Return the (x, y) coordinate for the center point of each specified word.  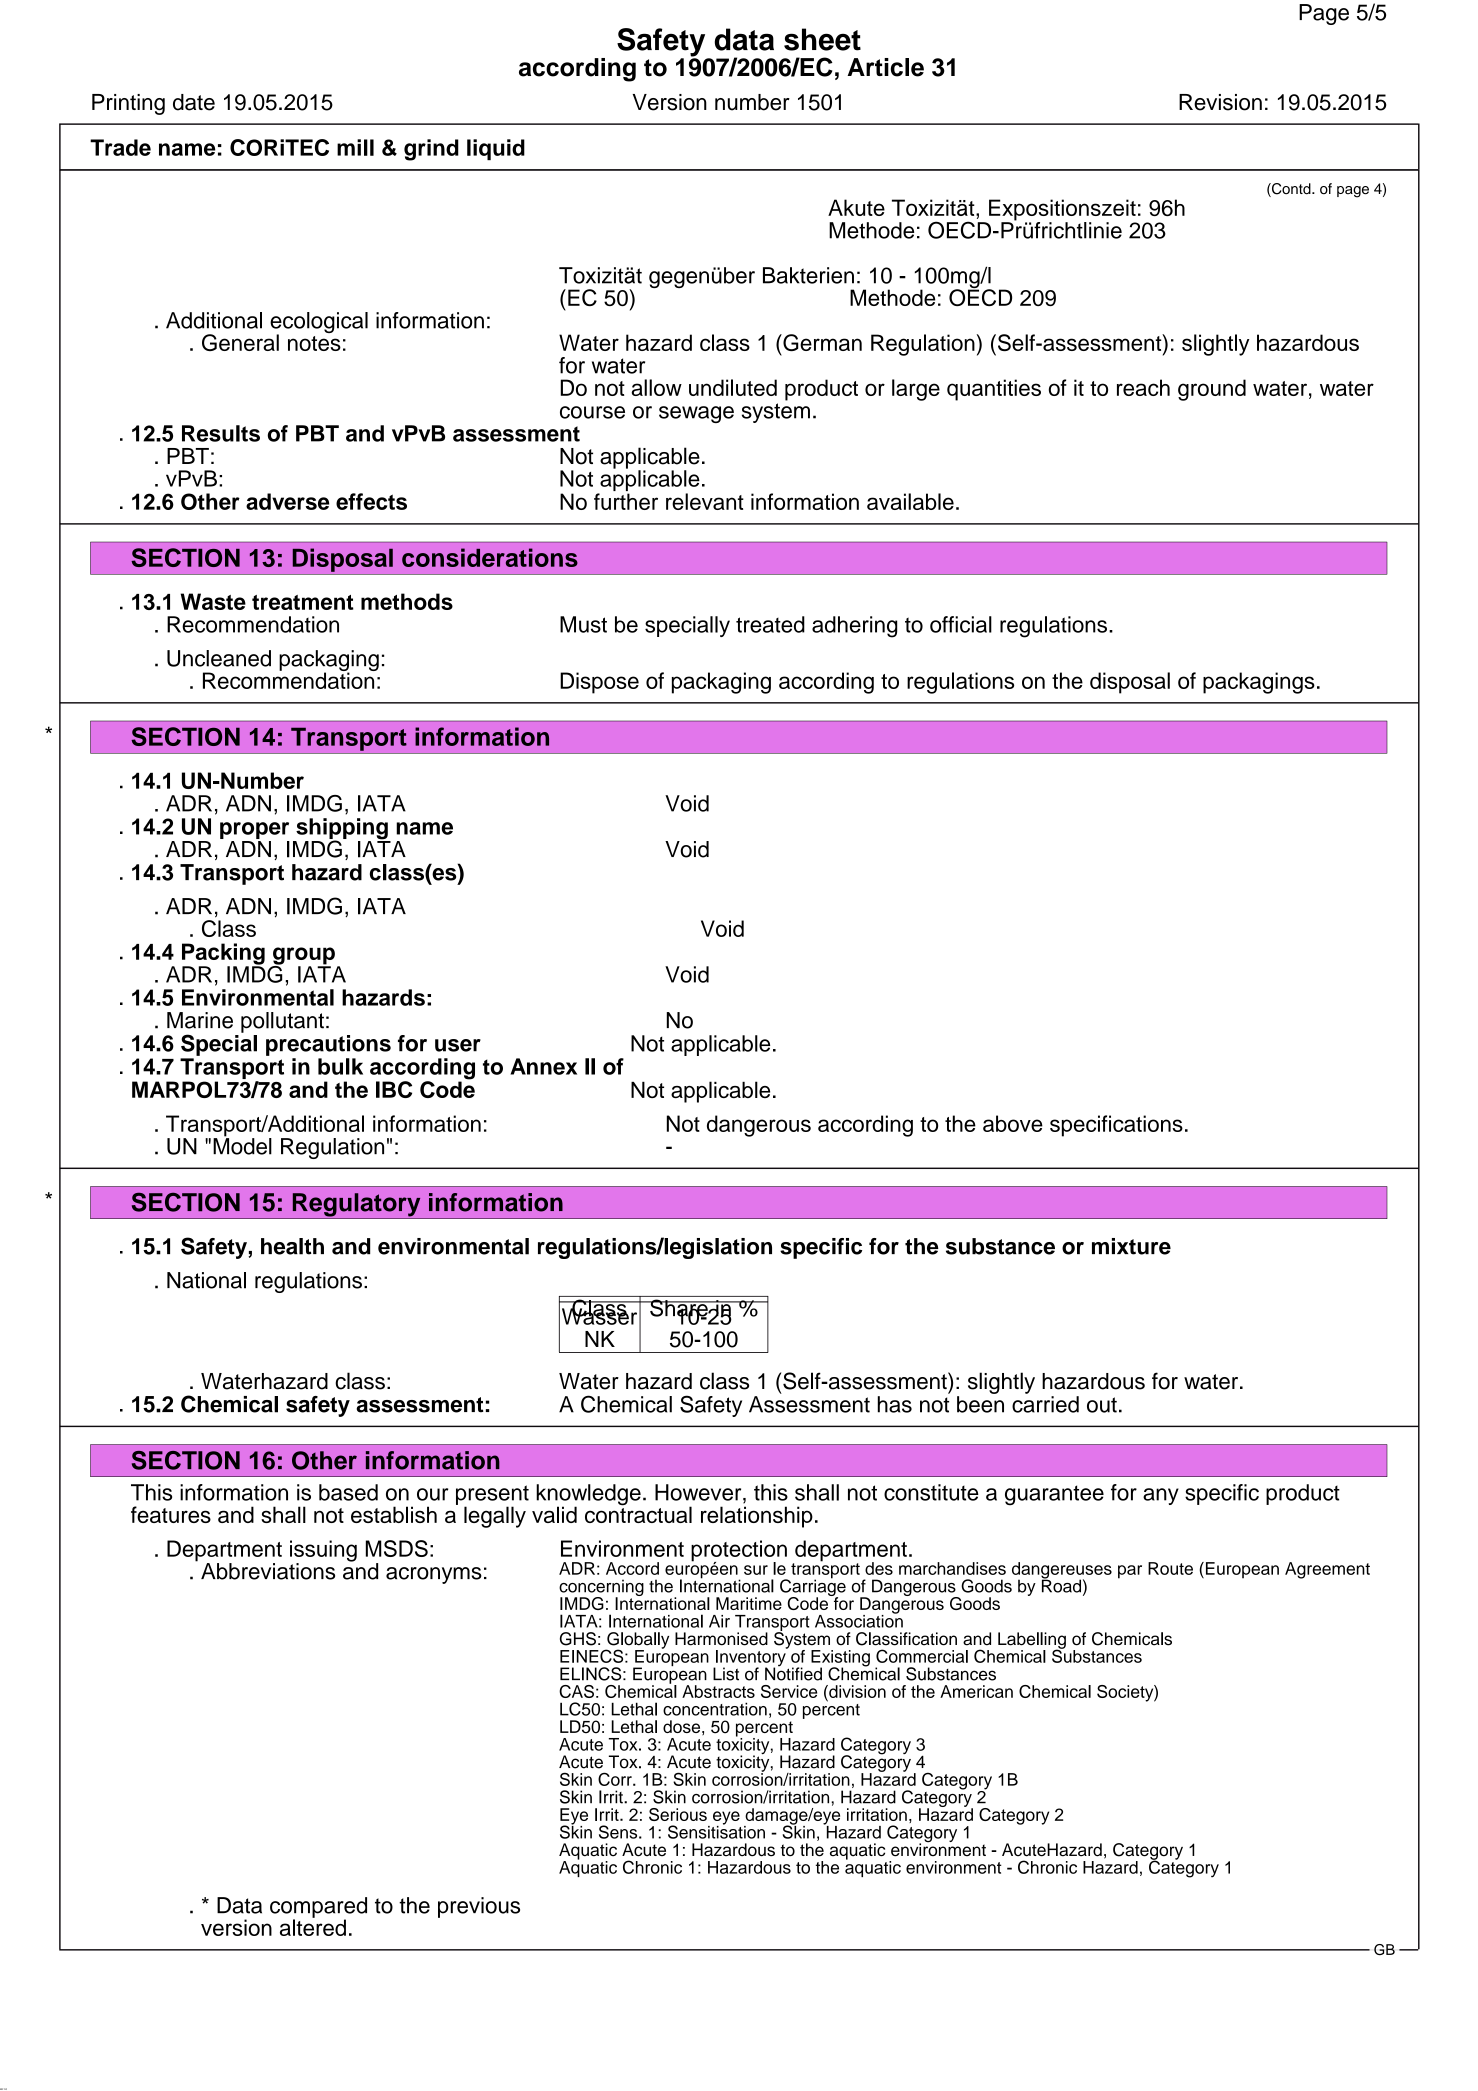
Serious (678, 1814)
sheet (822, 39)
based (348, 1492)
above (1013, 1123)
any (1161, 1496)
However (699, 1493)
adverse (287, 501)
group (303, 957)
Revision (1220, 102)
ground (1212, 390)
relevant (705, 501)
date (194, 102)
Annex (543, 1066)
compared (318, 1908)
